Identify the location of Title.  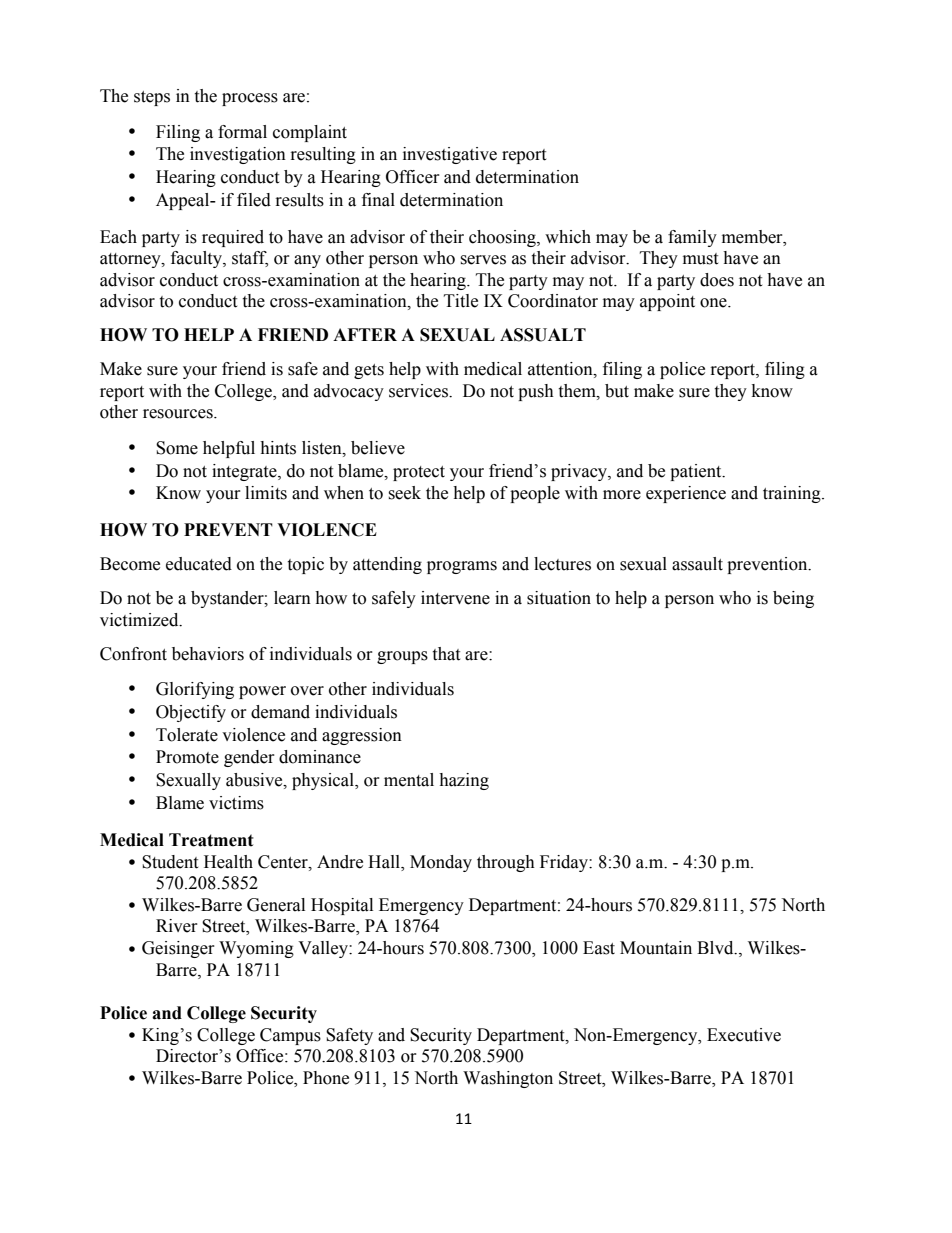
(461, 301).
